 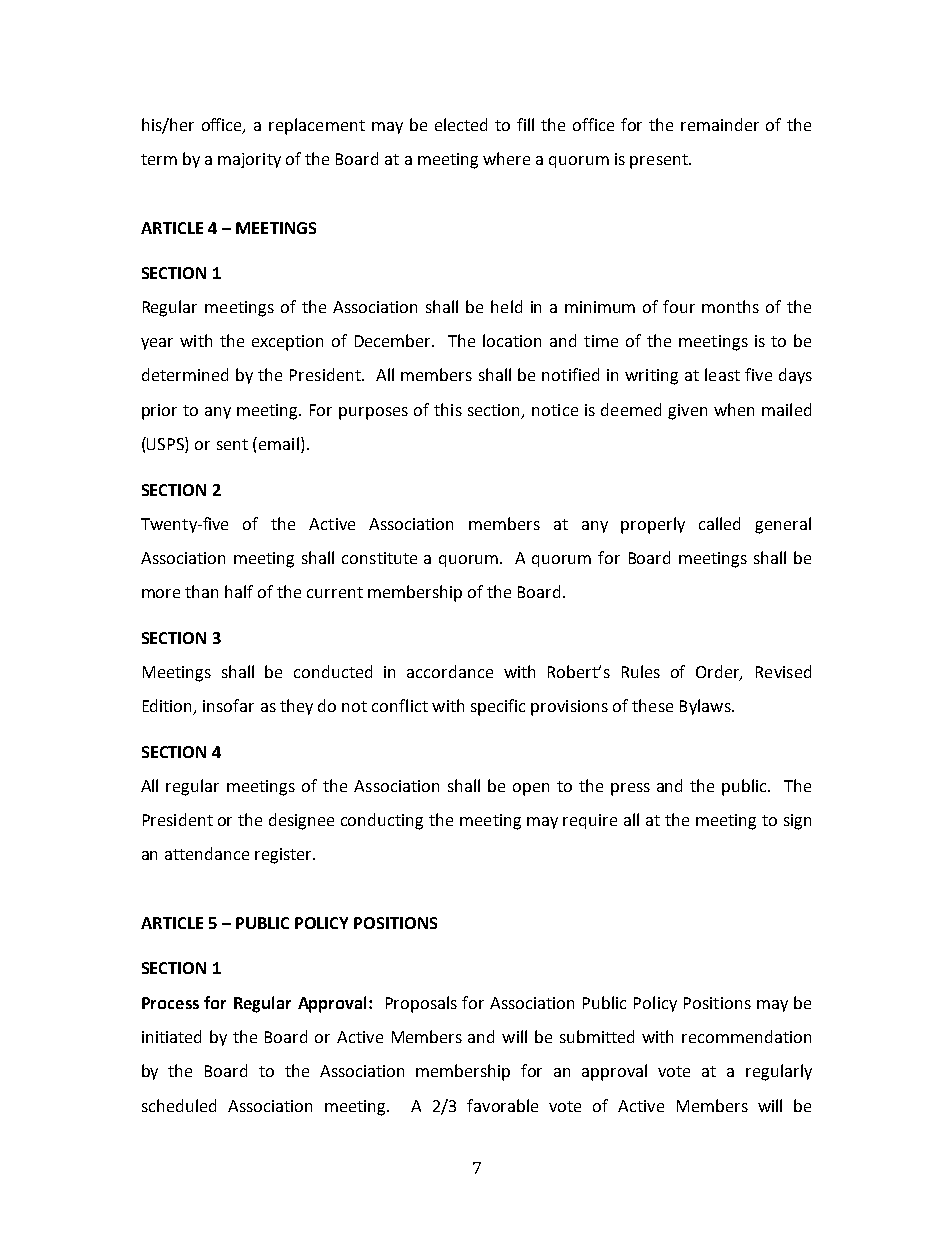 What do you see at coordinates (506, 158) in the document?
I see `where` at bounding box center [506, 158].
